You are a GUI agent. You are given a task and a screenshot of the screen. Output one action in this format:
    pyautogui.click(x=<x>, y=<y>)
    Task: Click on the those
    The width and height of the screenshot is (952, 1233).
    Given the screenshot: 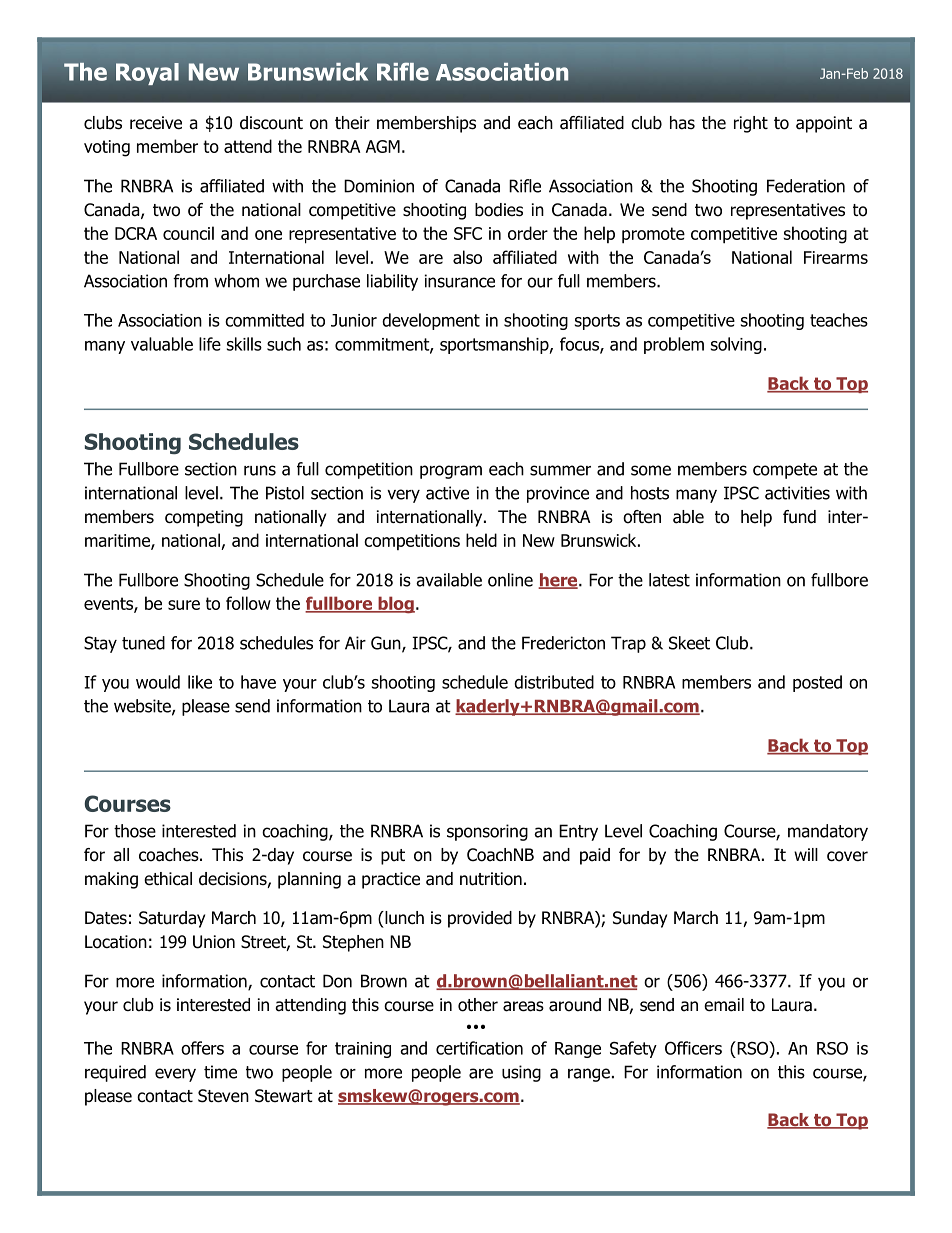 What is the action you would take?
    pyautogui.click(x=135, y=831)
